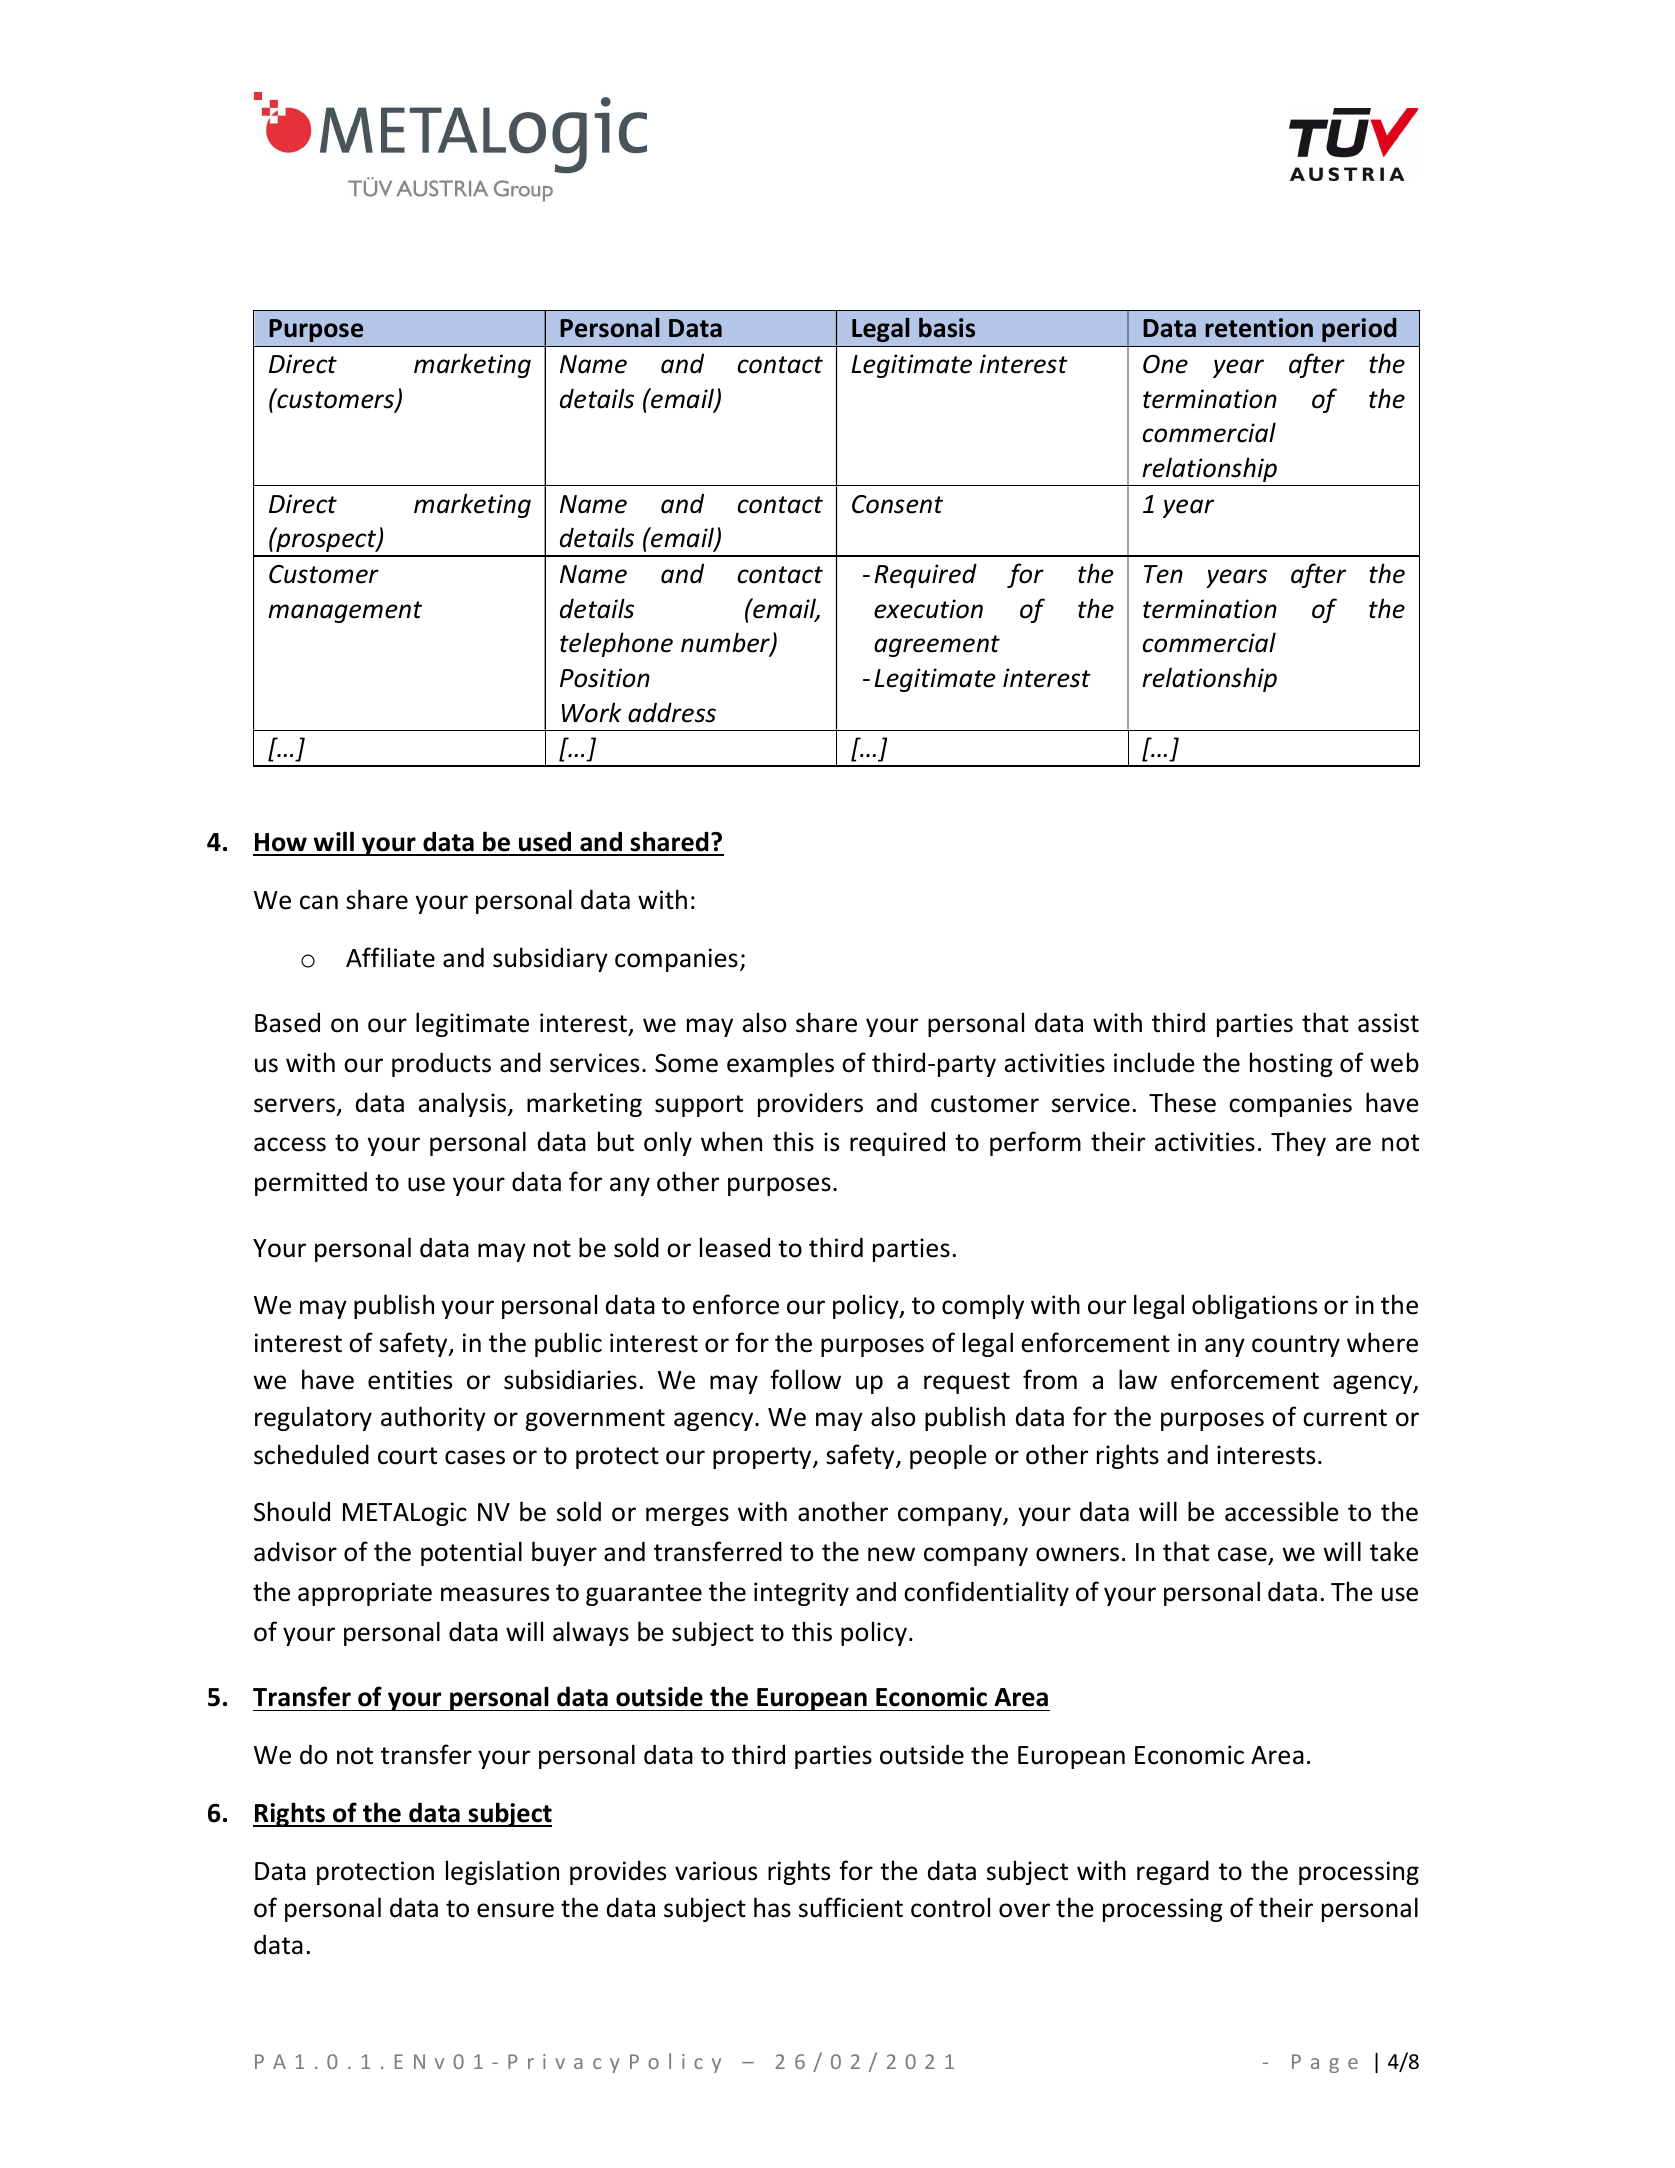 The height and width of the document is (2168, 1675). Describe the element at coordinates (1259, 328) in the document. I see `retention` at that location.
